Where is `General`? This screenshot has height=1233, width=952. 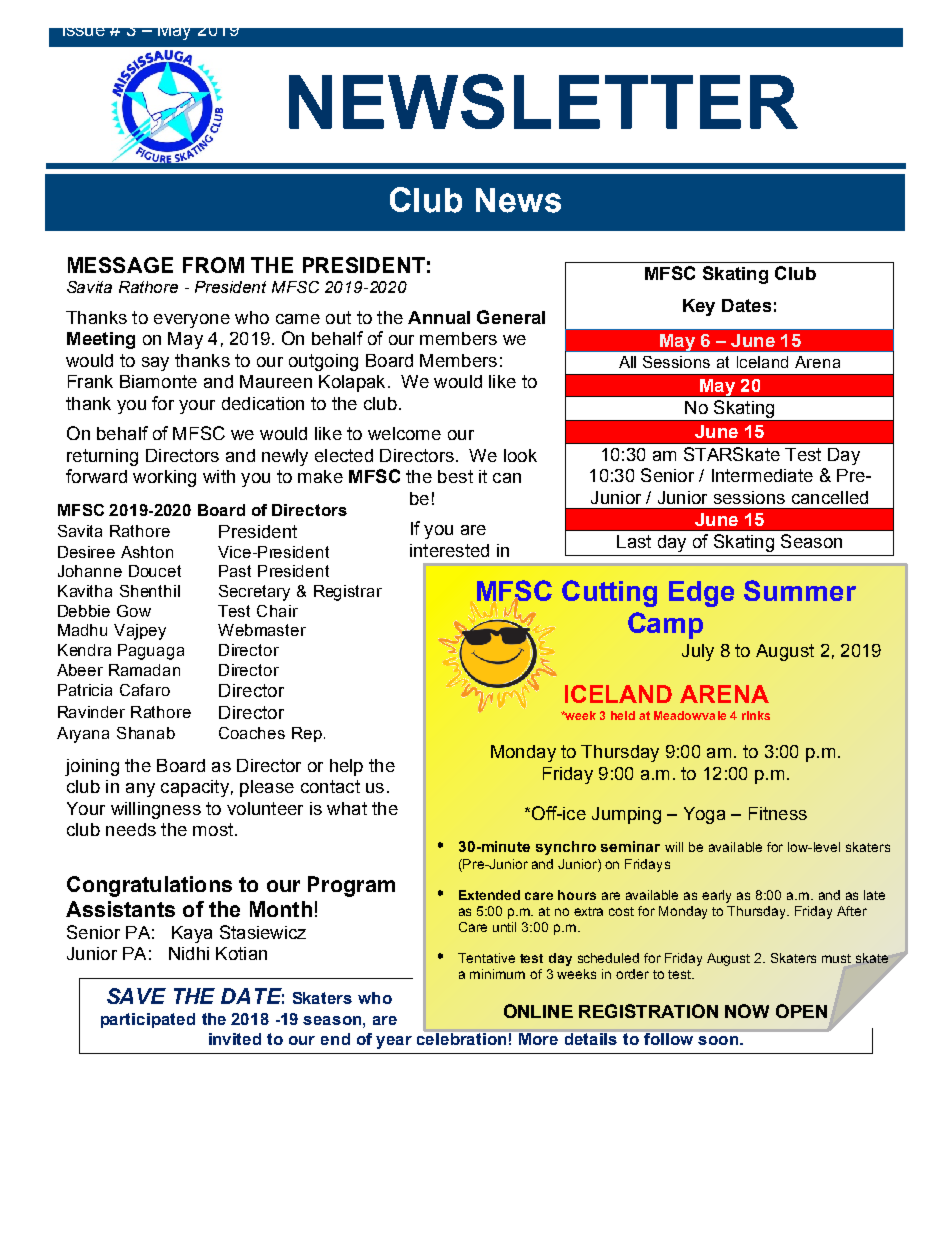
General is located at coordinates (511, 317).
